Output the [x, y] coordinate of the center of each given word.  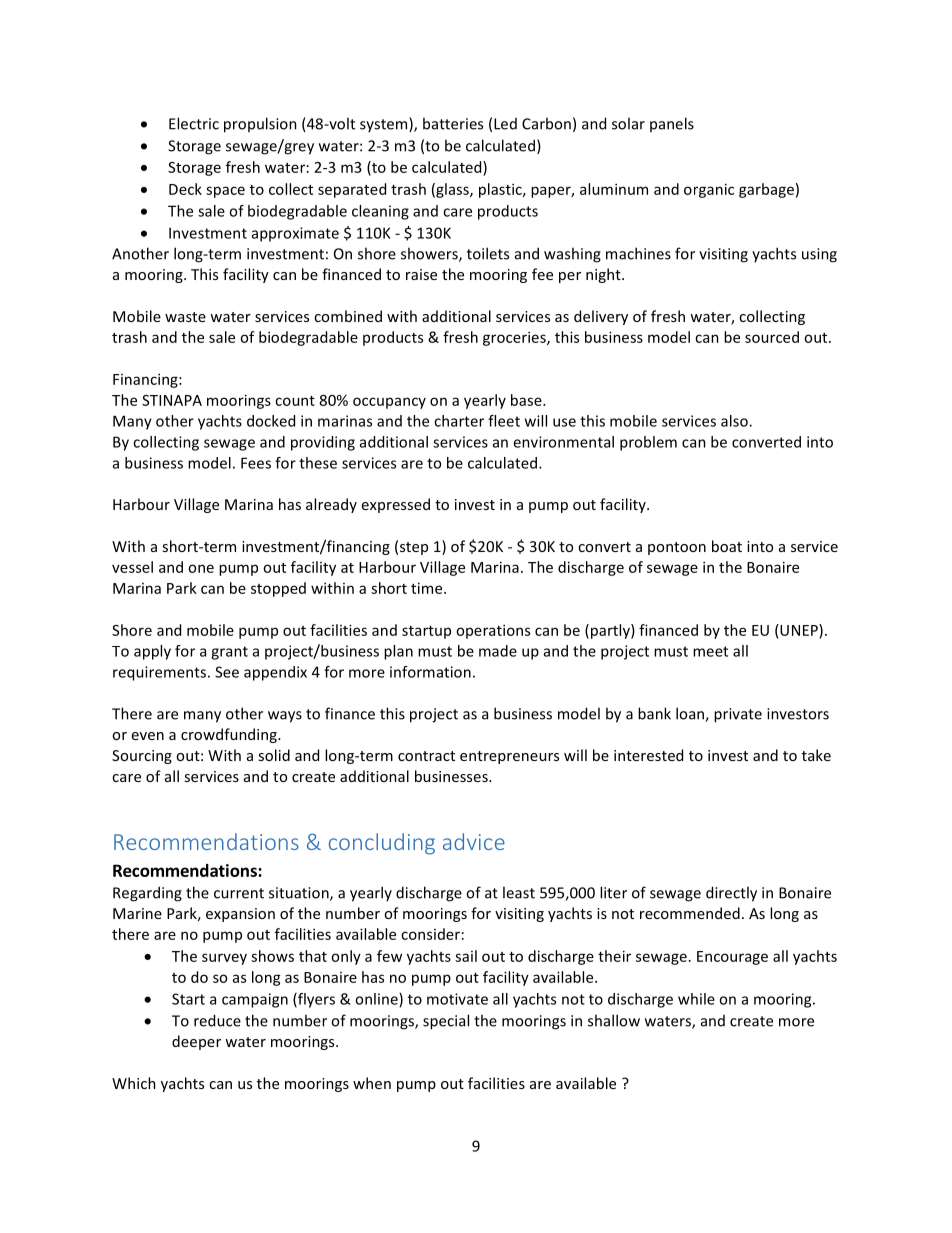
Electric [194, 123]
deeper [196, 1042]
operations [493, 631]
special [446, 1022]
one [201, 568]
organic [709, 190]
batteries [453, 123]
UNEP [799, 630]
